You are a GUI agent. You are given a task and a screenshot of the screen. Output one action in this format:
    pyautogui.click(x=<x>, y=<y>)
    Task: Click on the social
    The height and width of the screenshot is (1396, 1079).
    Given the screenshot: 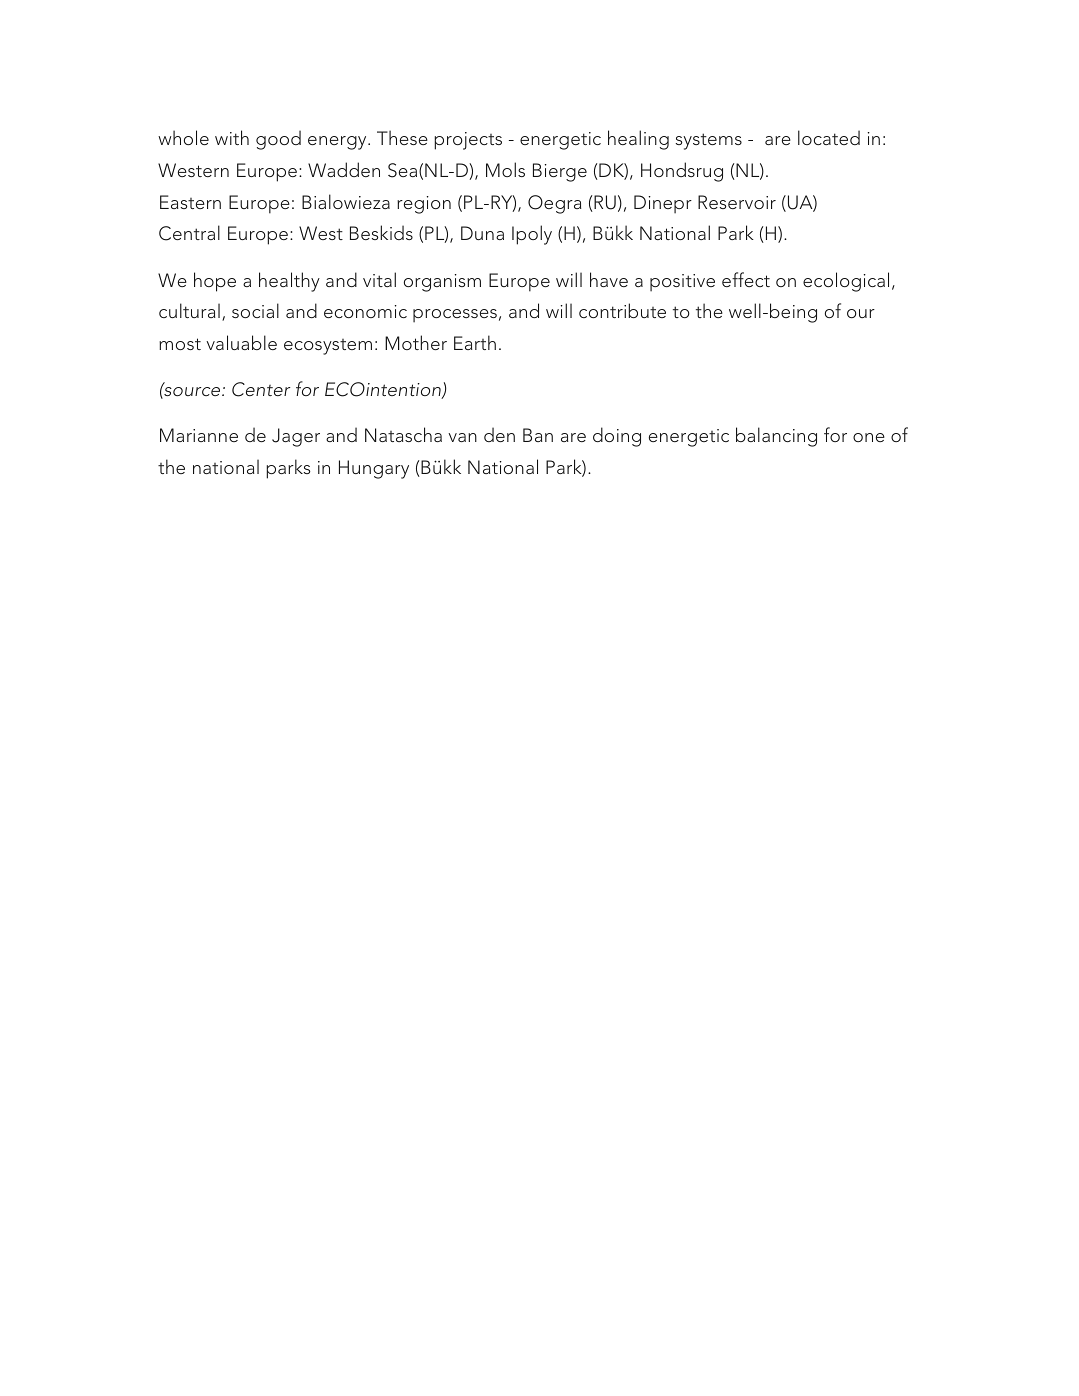 What is the action you would take?
    pyautogui.click(x=255, y=310)
